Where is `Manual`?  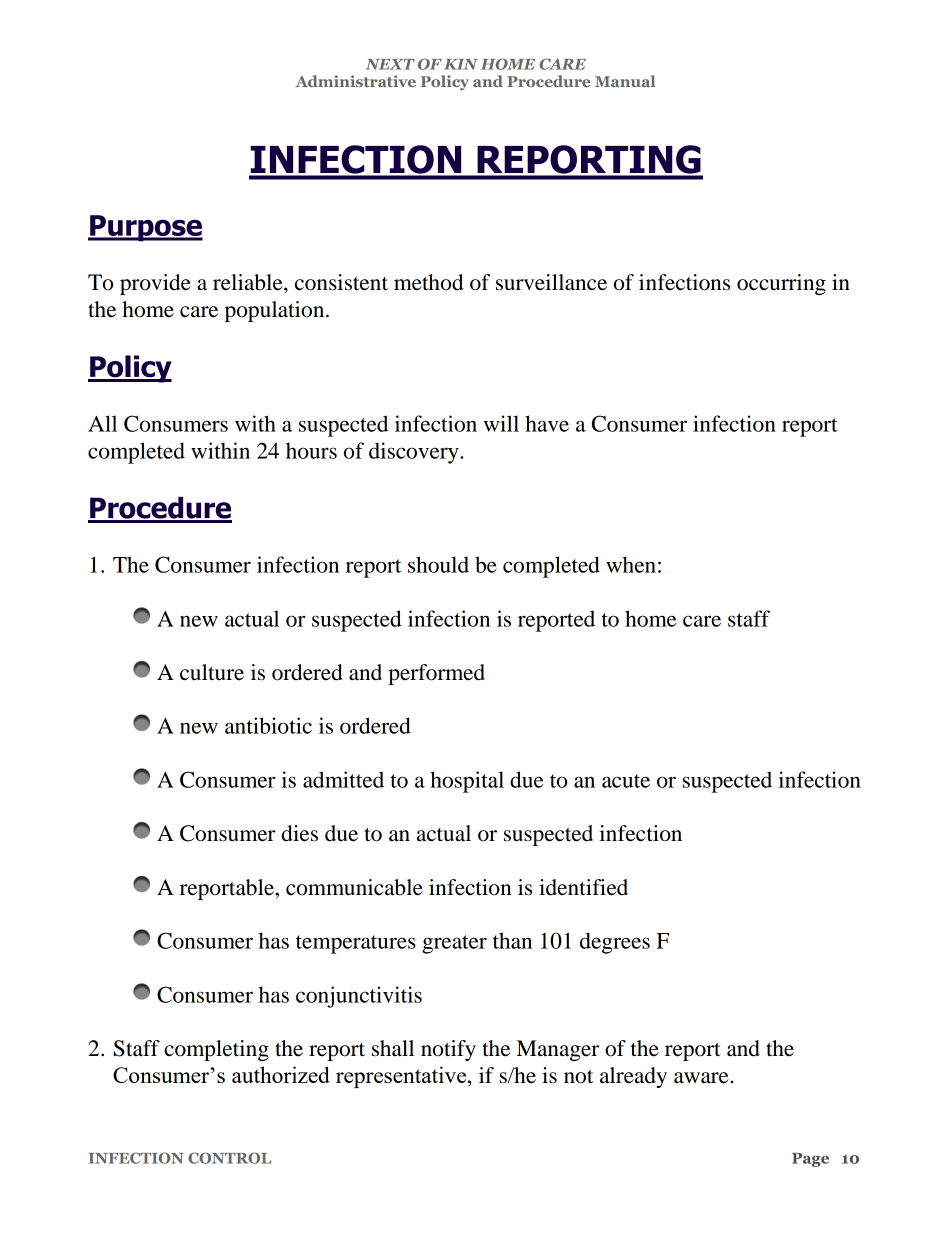
Manual is located at coordinates (625, 81).
